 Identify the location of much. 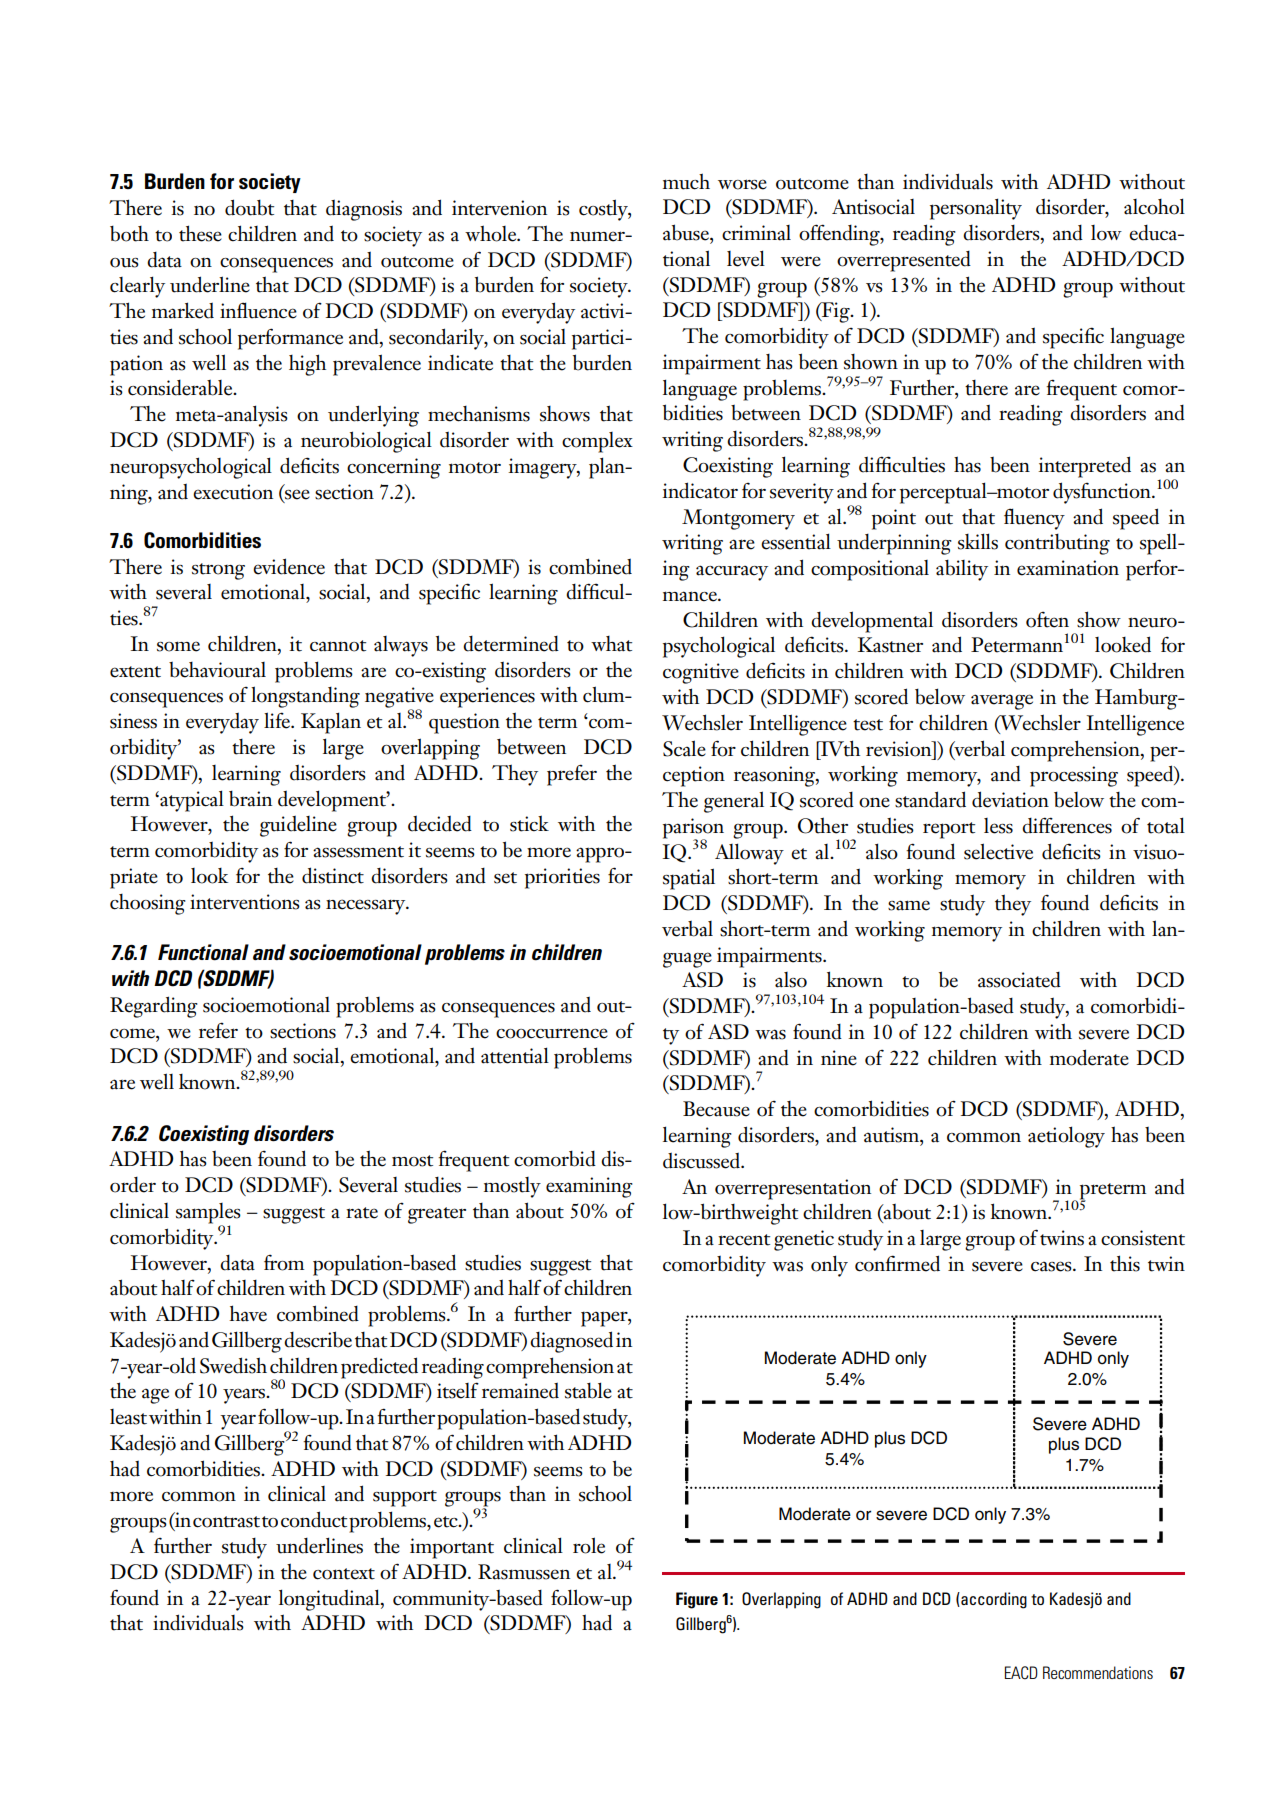
(686, 181).
